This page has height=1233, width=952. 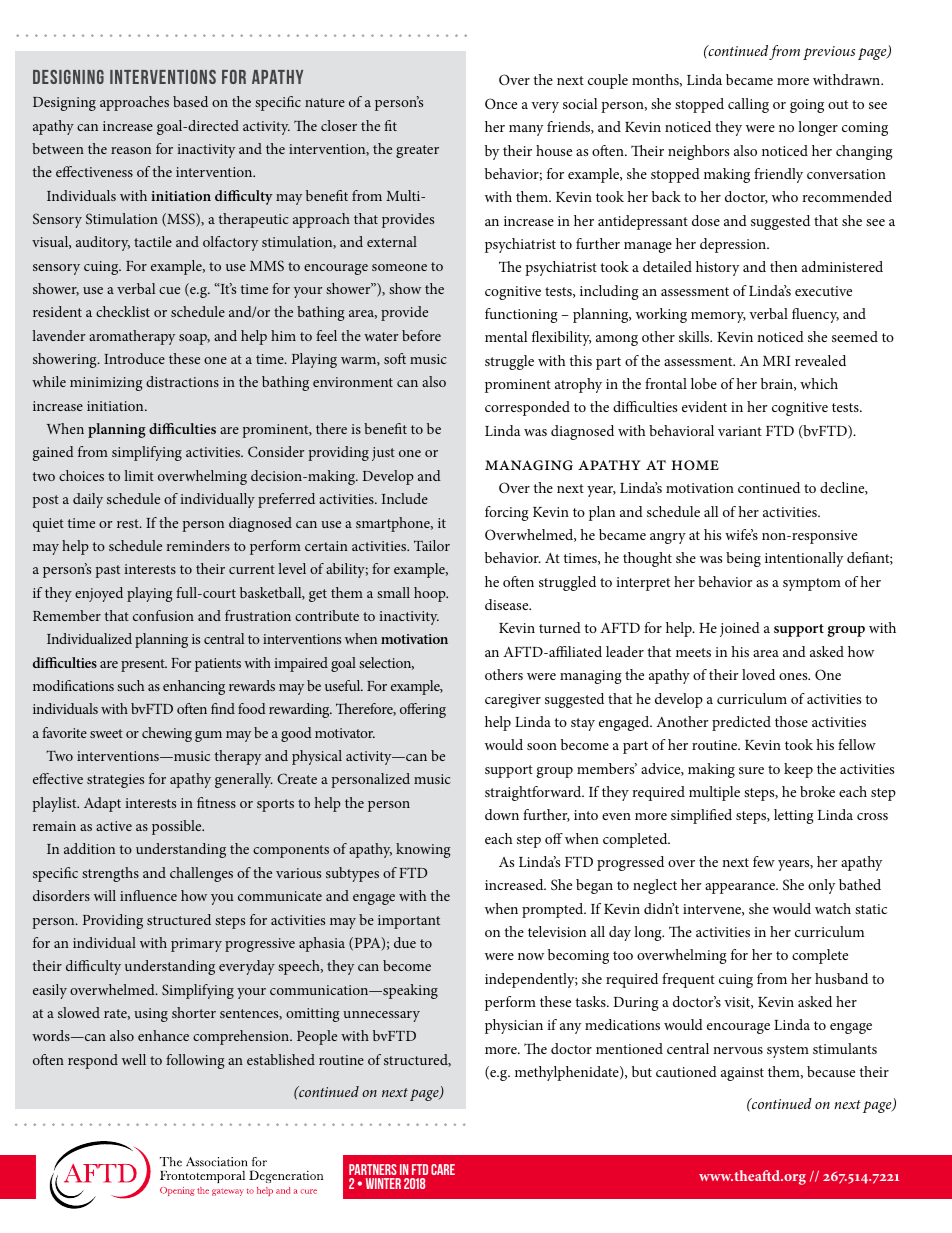 I want to click on Once, so click(x=501, y=103).
